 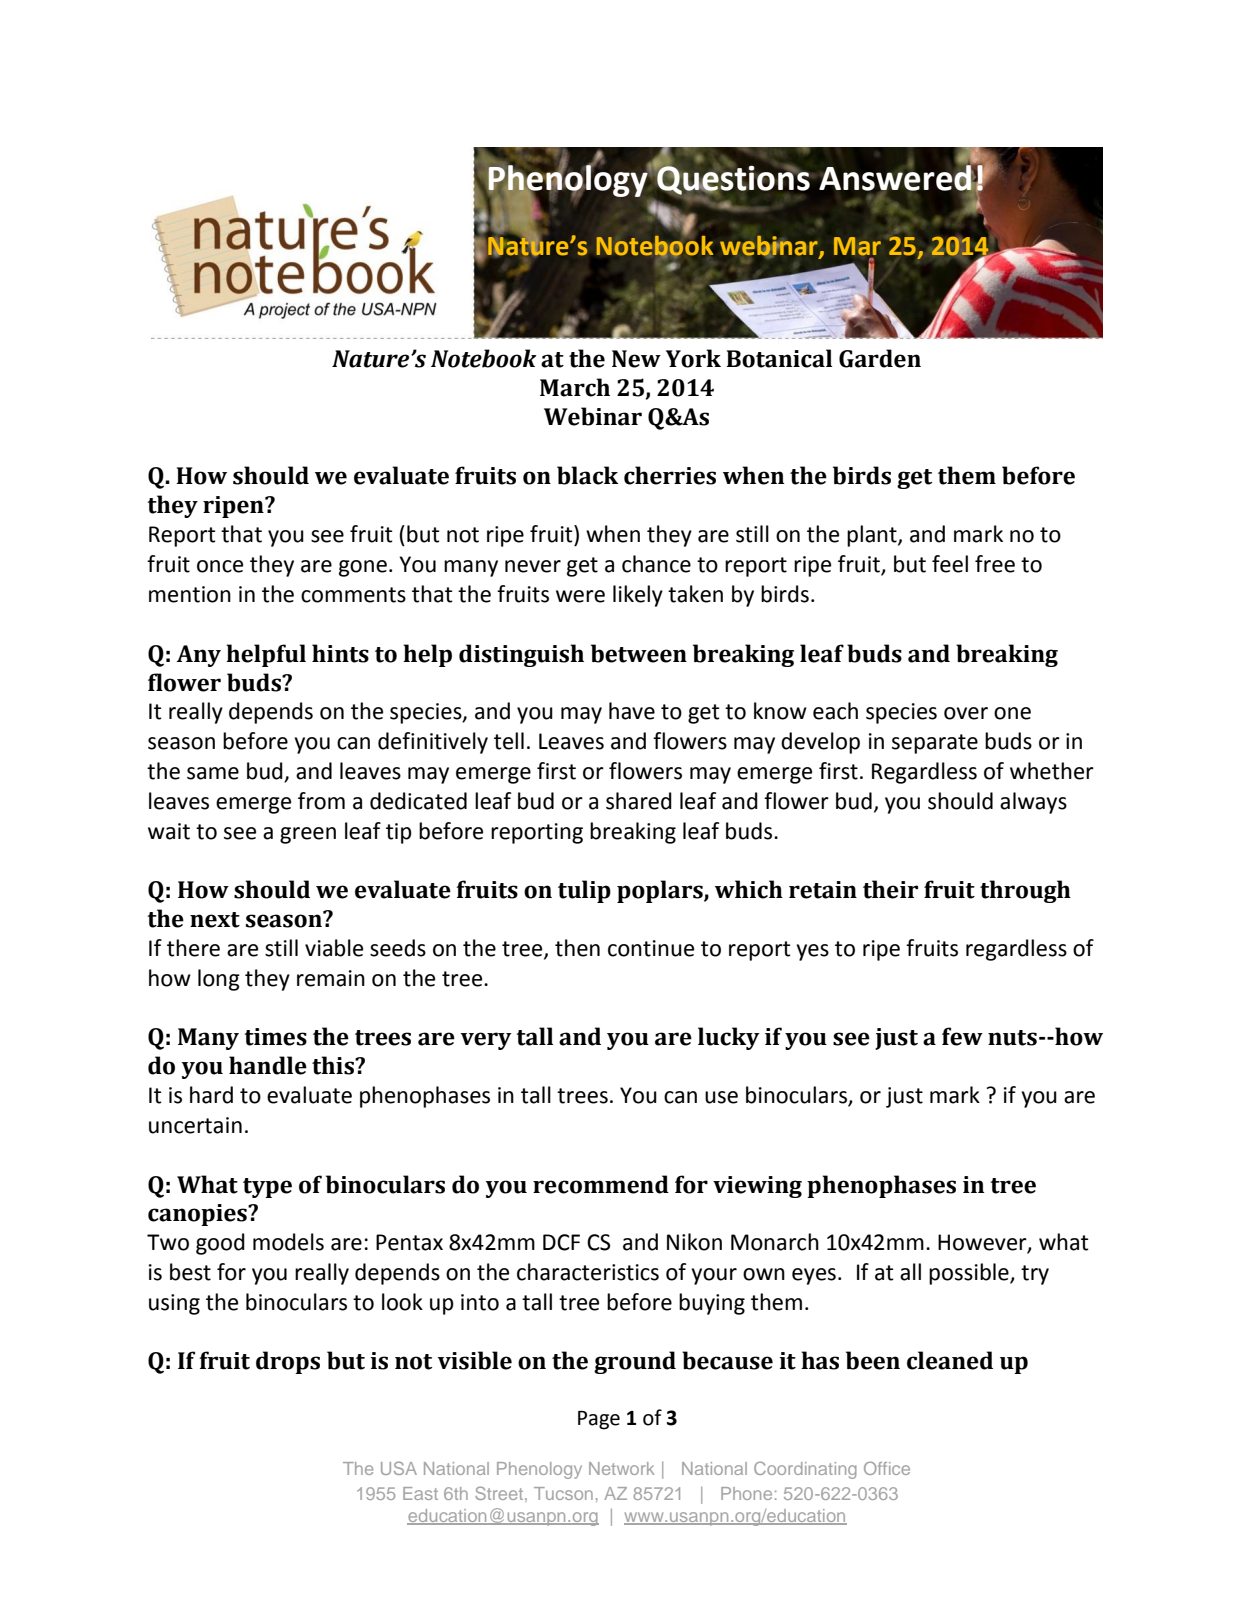 I want to click on possible, so click(x=970, y=1274).
